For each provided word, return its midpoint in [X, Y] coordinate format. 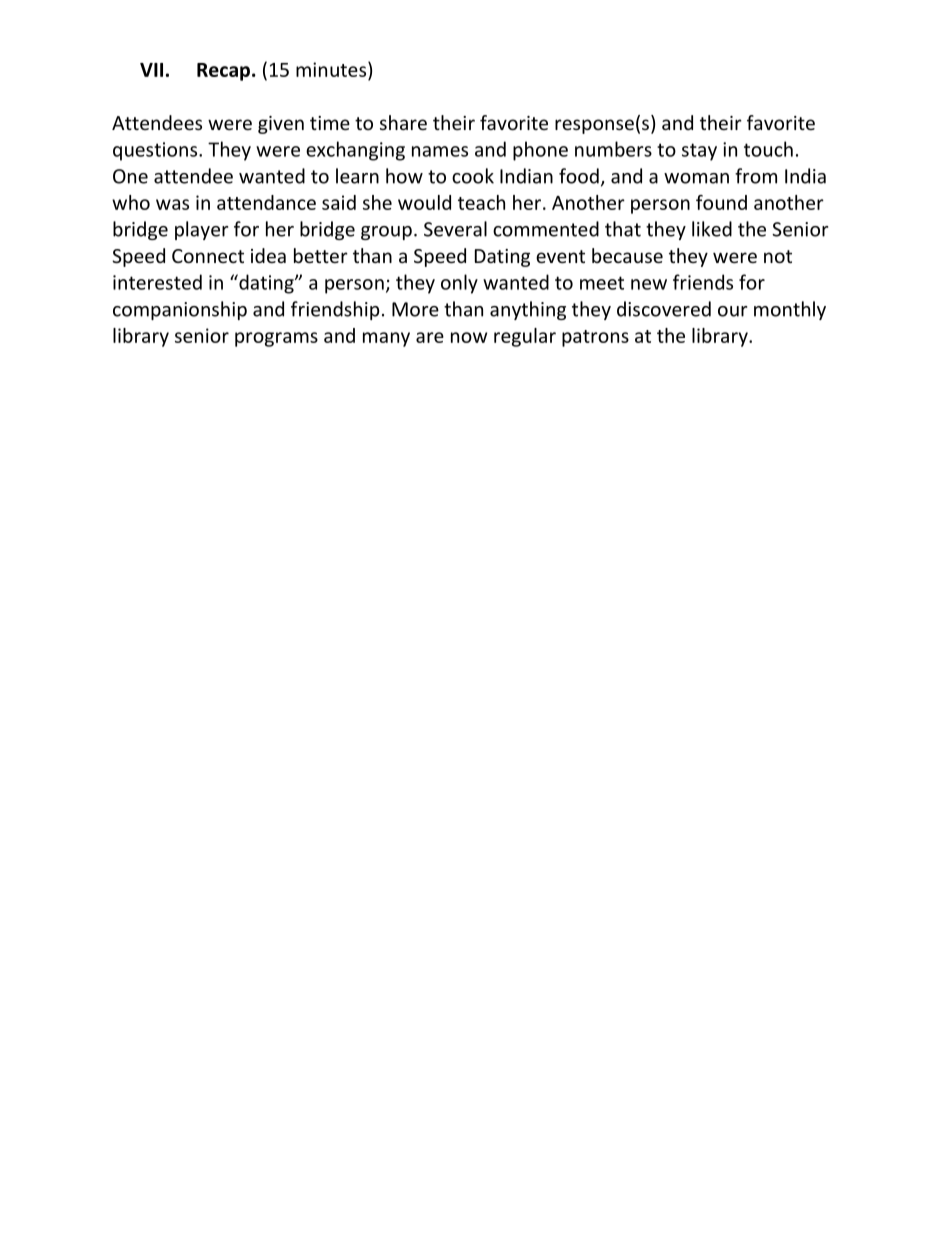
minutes [332, 69]
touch [768, 149]
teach [481, 202]
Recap [225, 72]
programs [276, 339]
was [172, 204]
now [469, 337]
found [721, 202]
